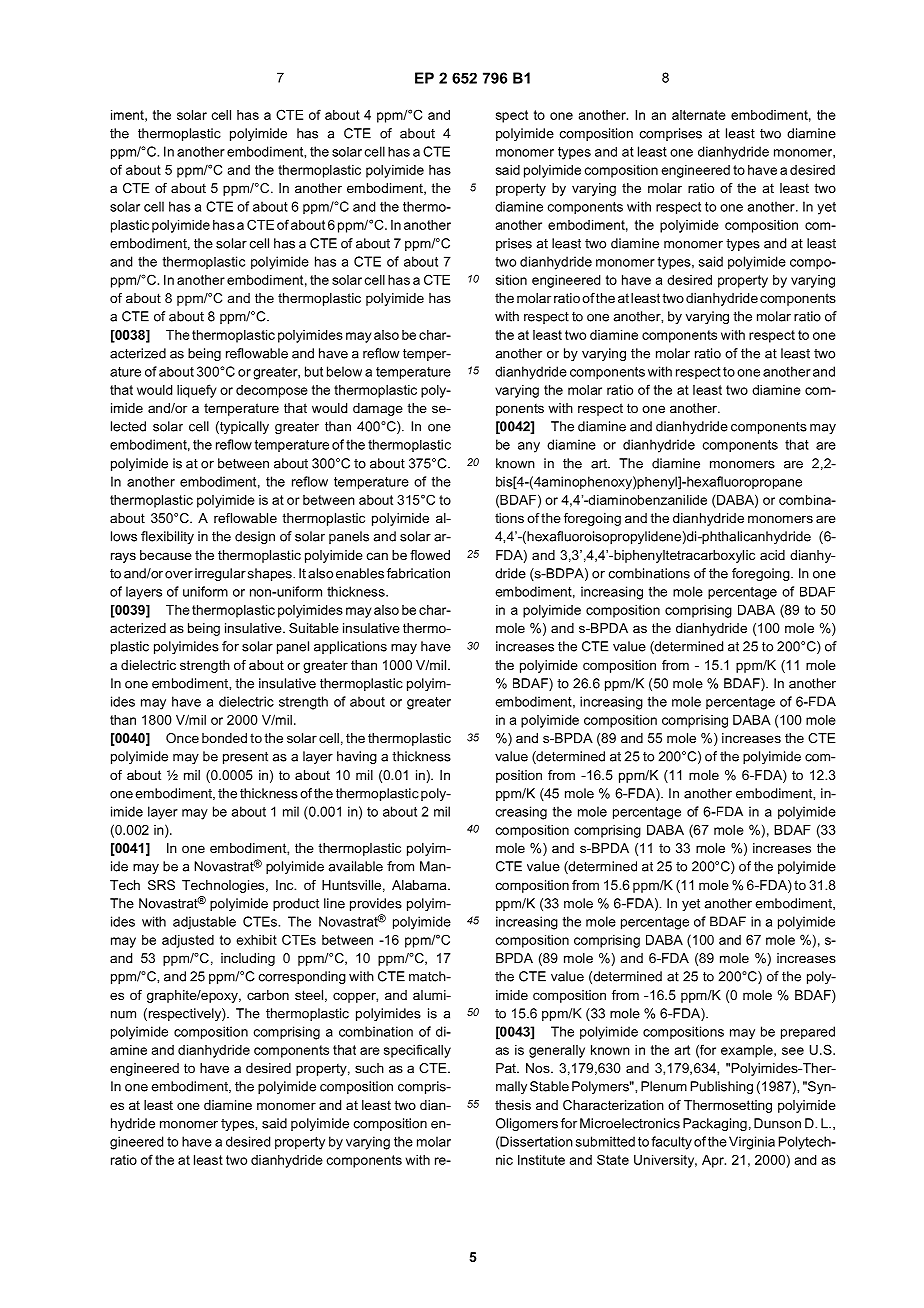  Describe the element at coordinates (507, 1068) in the screenshot. I see `Pat` at that location.
